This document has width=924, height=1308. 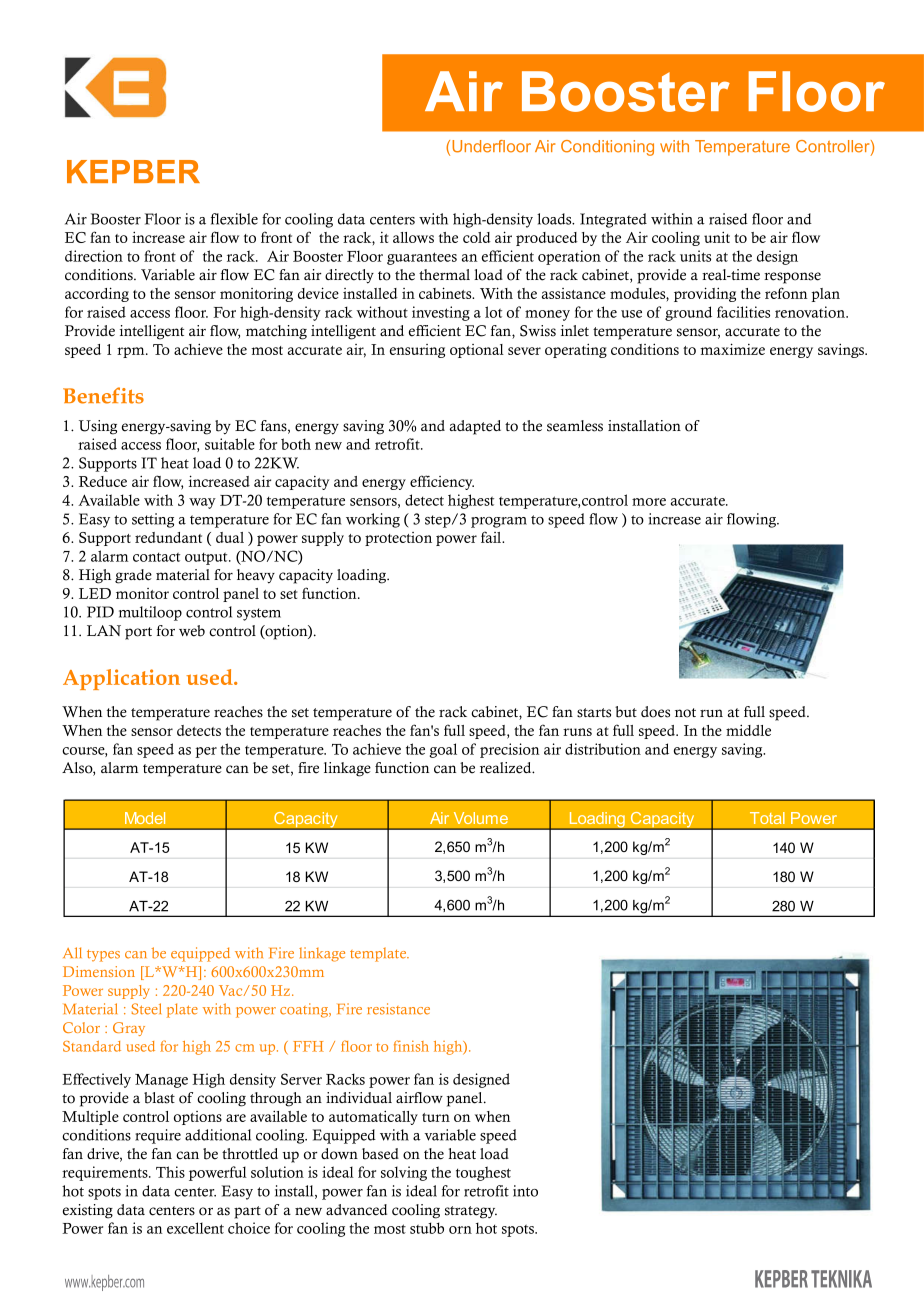 I want to click on Integrated, so click(x=613, y=220).
